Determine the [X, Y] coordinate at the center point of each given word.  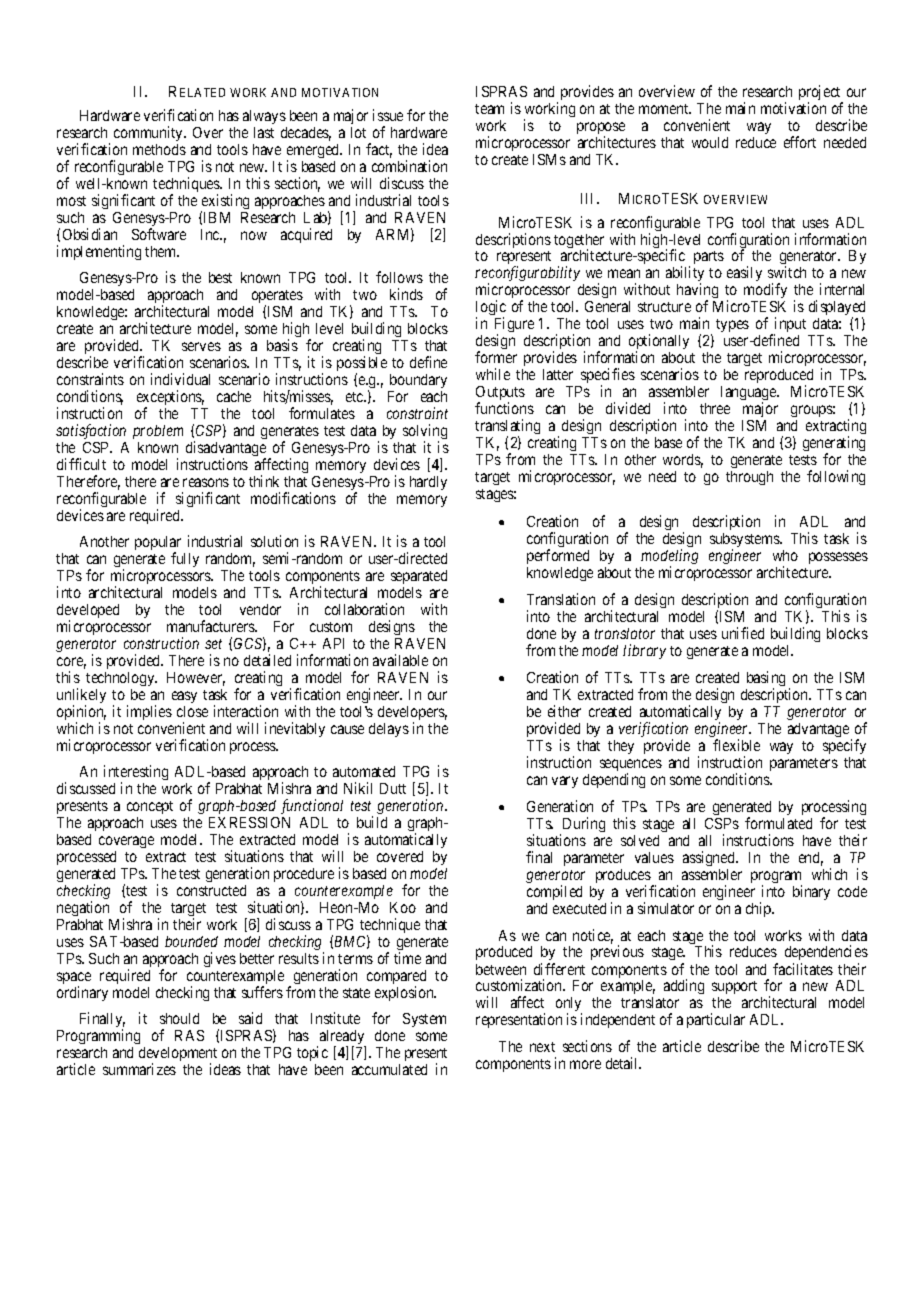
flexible [736, 745]
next [542, 1047]
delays [389, 730]
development [178, 1055]
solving [425, 433]
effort [800, 142]
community [150, 133]
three [715, 408]
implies [149, 712]
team [489, 109]
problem [158, 432]
